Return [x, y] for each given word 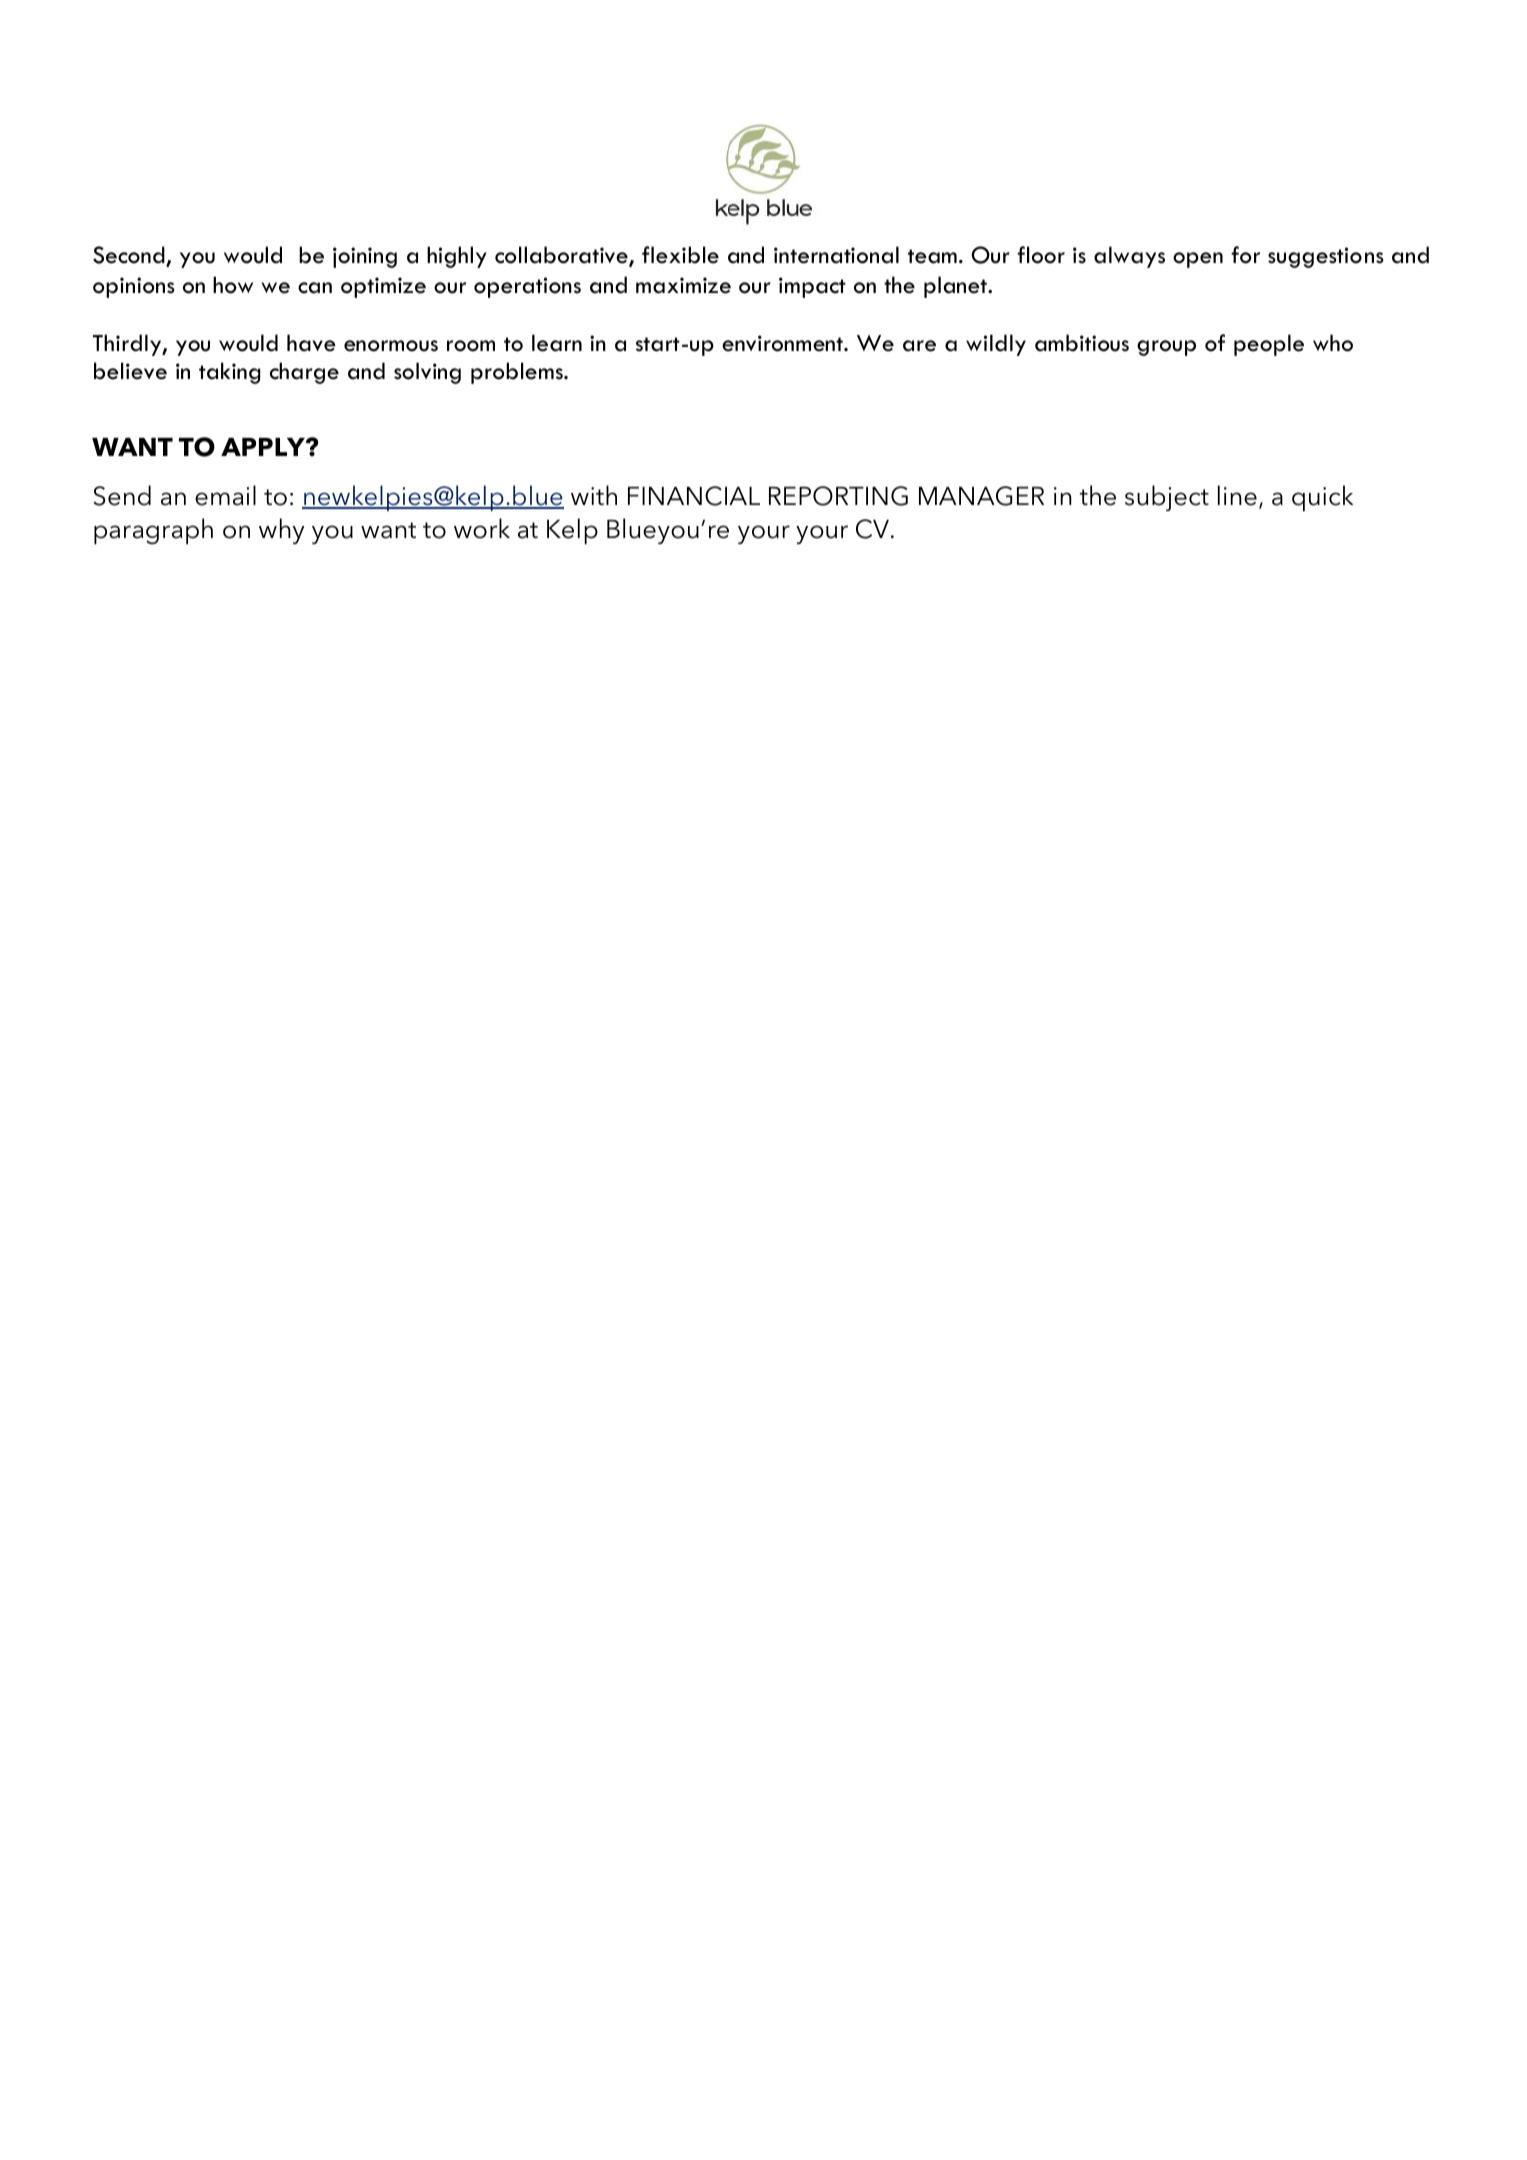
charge [304, 373]
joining [365, 257]
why [281, 531]
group [1166, 348]
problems [518, 373]
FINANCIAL [694, 496]
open [1198, 260]
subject [1167, 498]
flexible [680, 255]
